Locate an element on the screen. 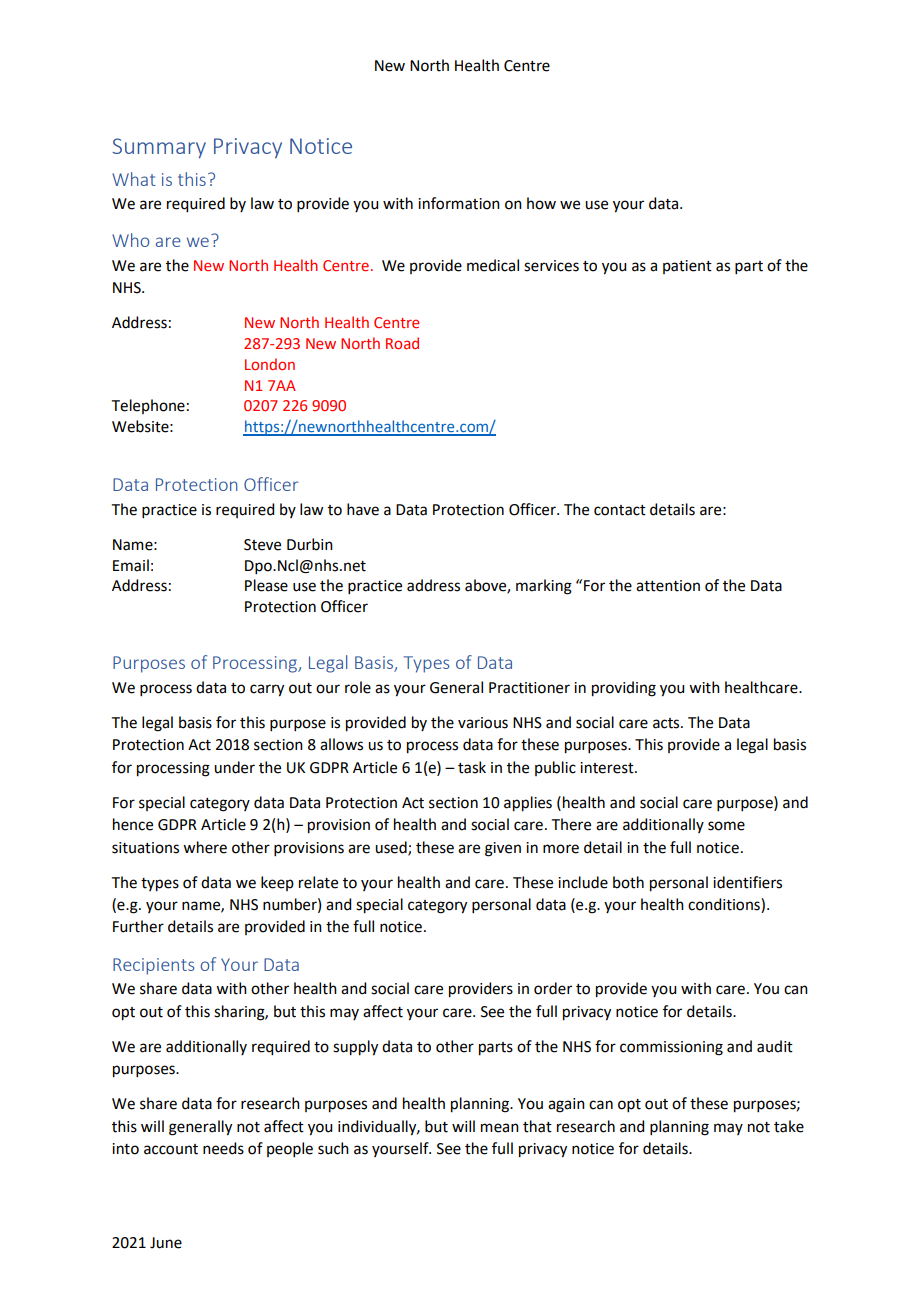 Image resolution: width=924 pixels, height=1308 pixels. given is located at coordinates (503, 849).
